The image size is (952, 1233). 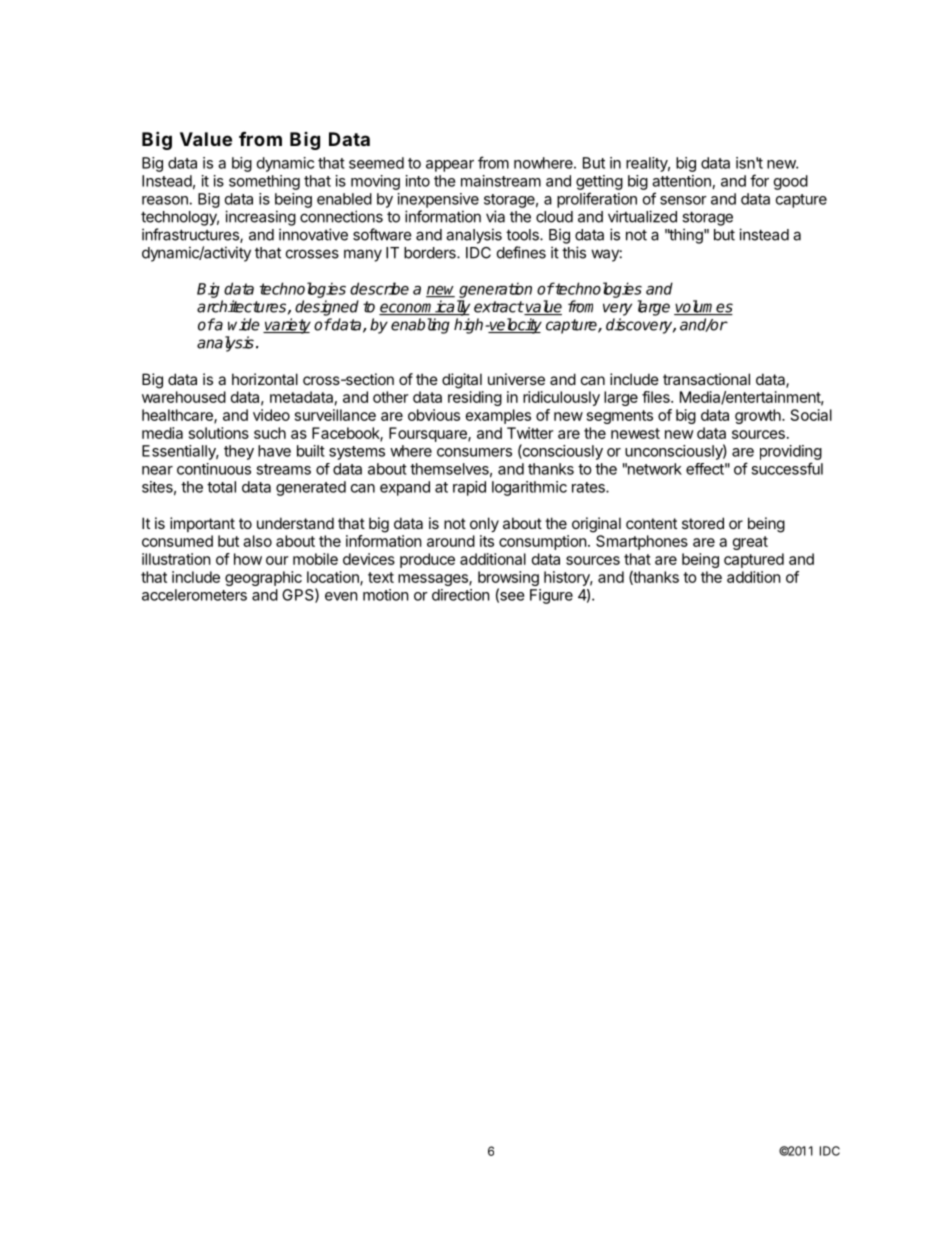 I want to click on attention, so click(x=681, y=181).
